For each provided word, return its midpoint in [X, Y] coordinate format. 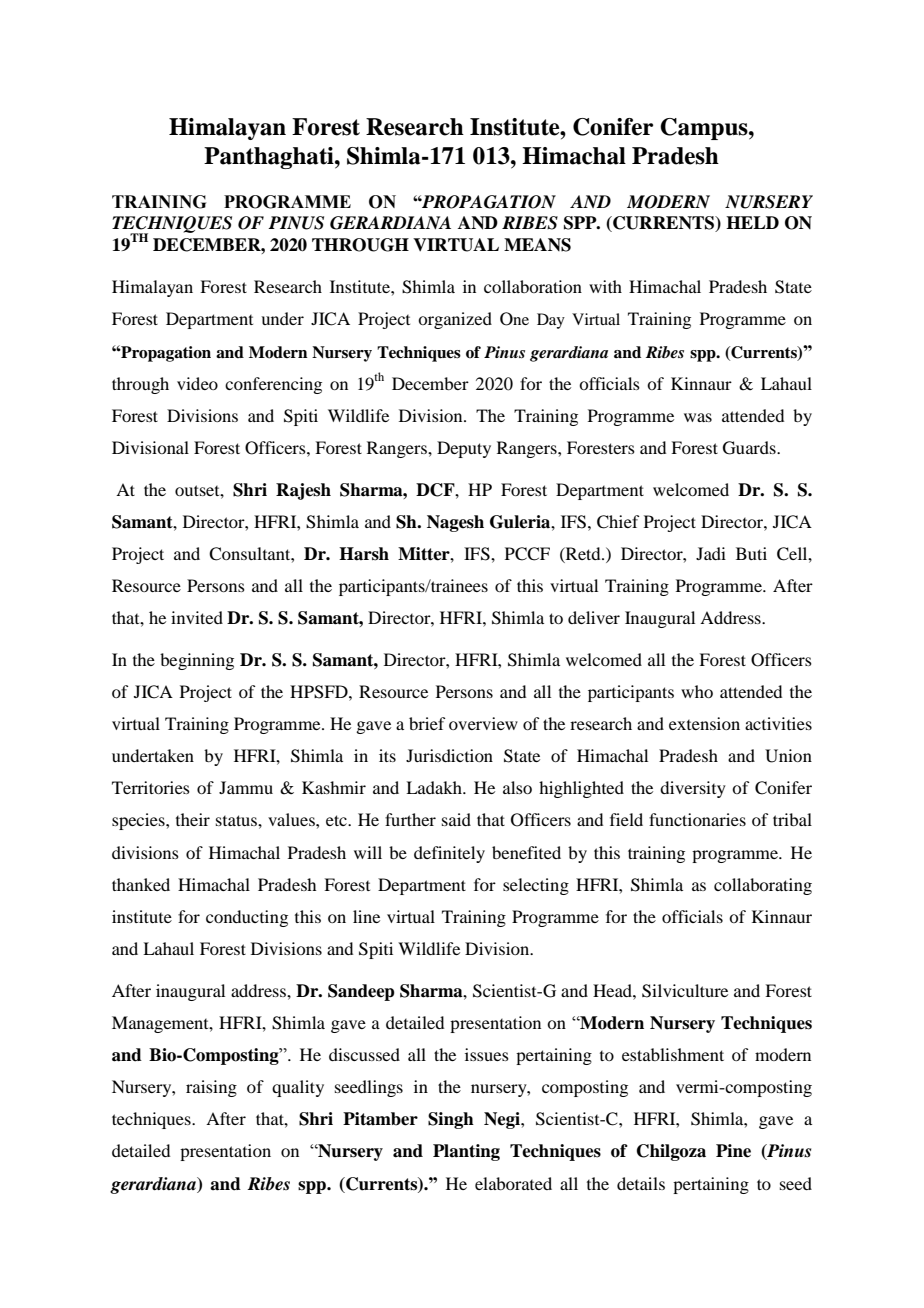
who [697, 691]
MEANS [537, 245]
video [197, 383]
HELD [752, 222]
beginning [197, 661]
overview [483, 723]
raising [211, 1088]
